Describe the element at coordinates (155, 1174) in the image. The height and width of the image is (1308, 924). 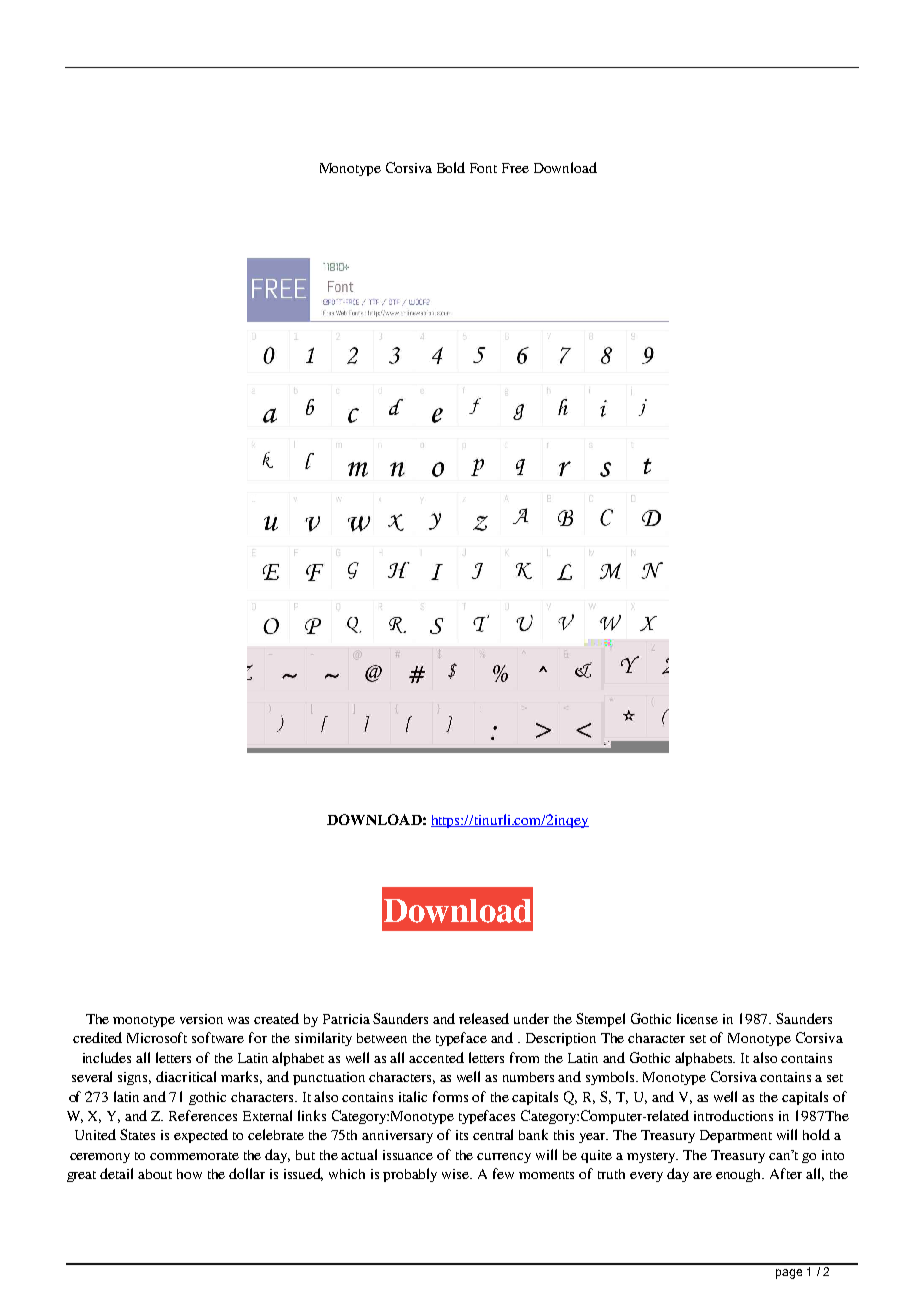
I see `about` at that location.
